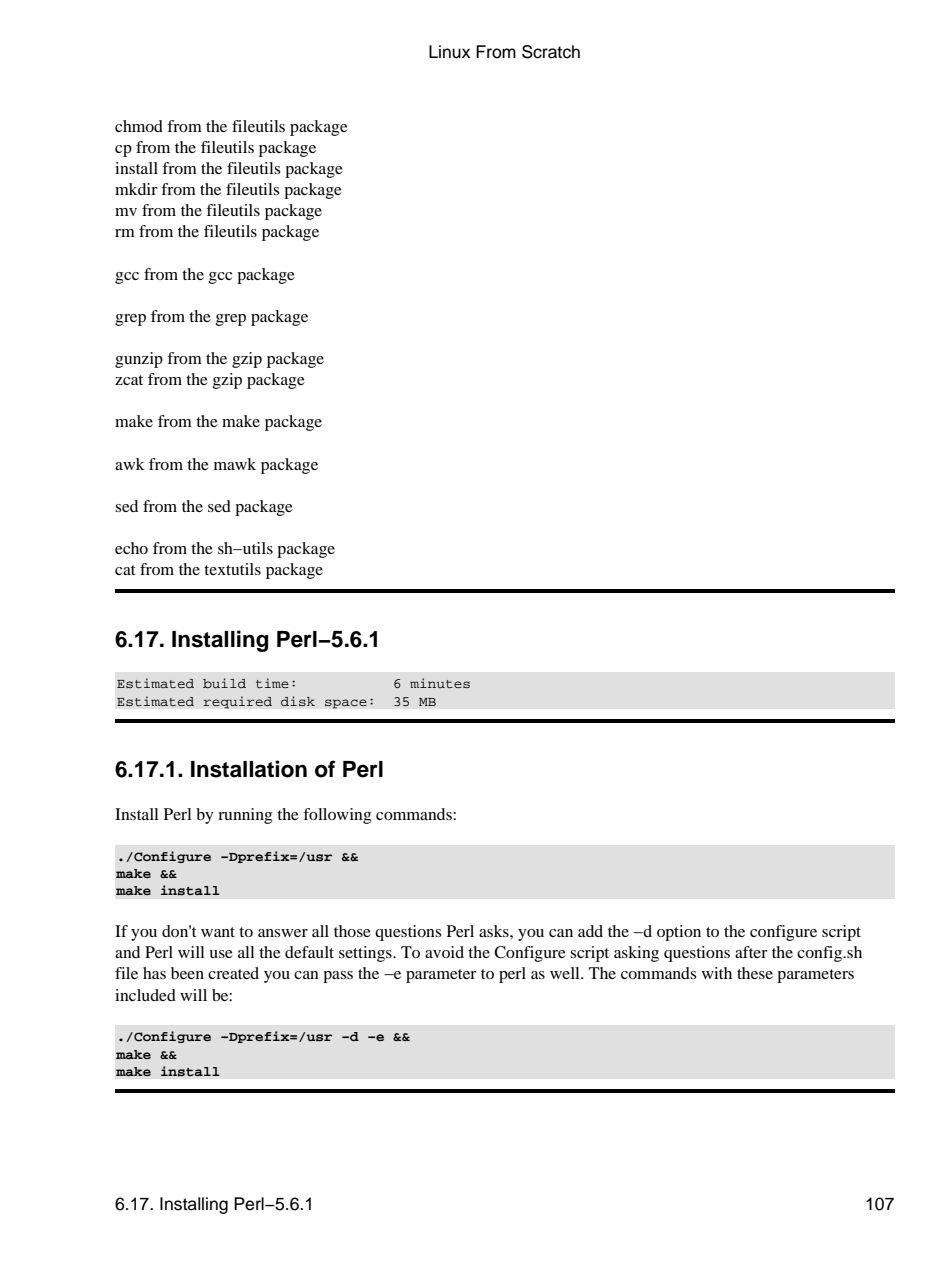  What do you see at coordinates (187, 973) in the image?
I see `been` at bounding box center [187, 973].
